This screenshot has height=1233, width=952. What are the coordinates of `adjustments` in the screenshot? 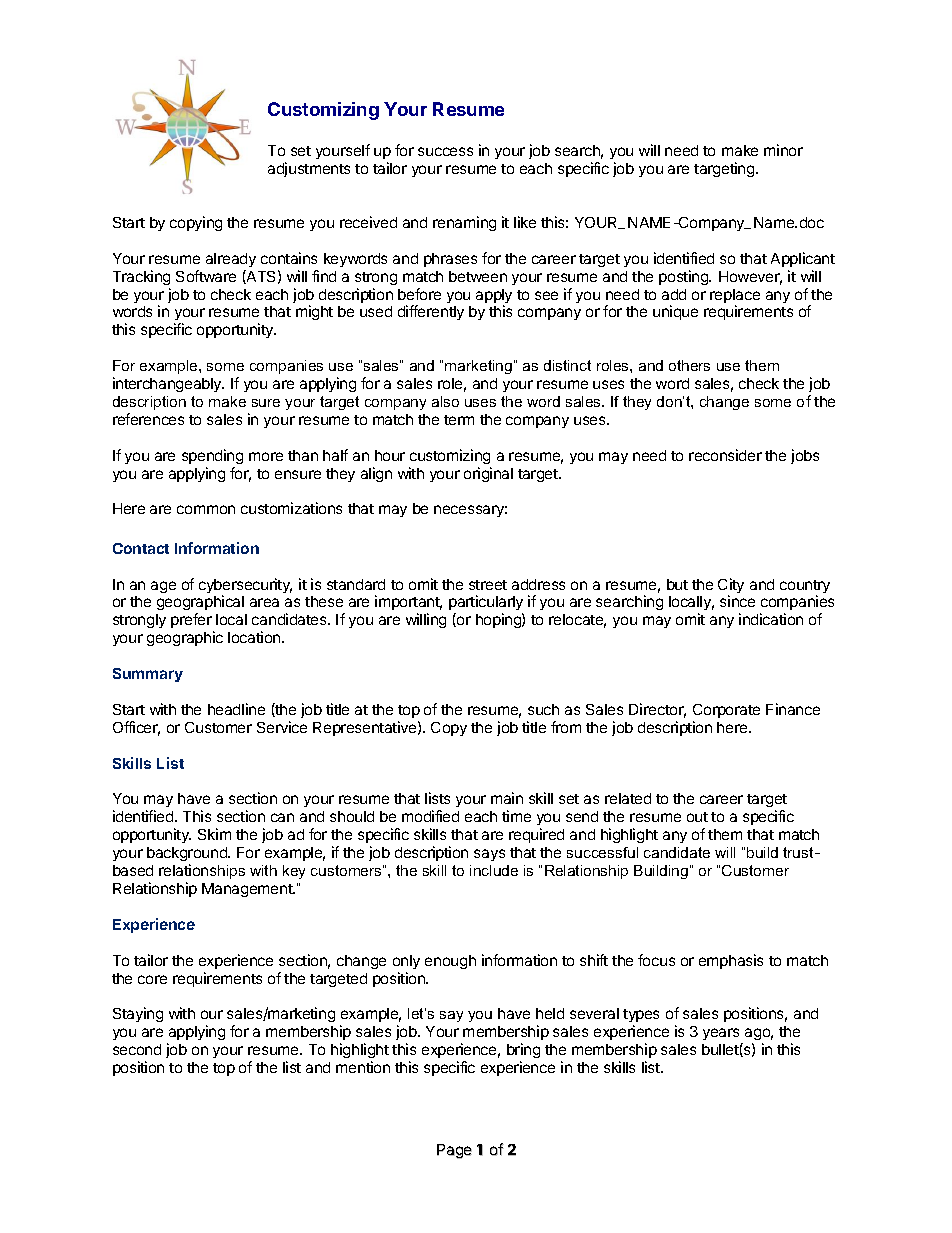 It's located at (309, 169).
